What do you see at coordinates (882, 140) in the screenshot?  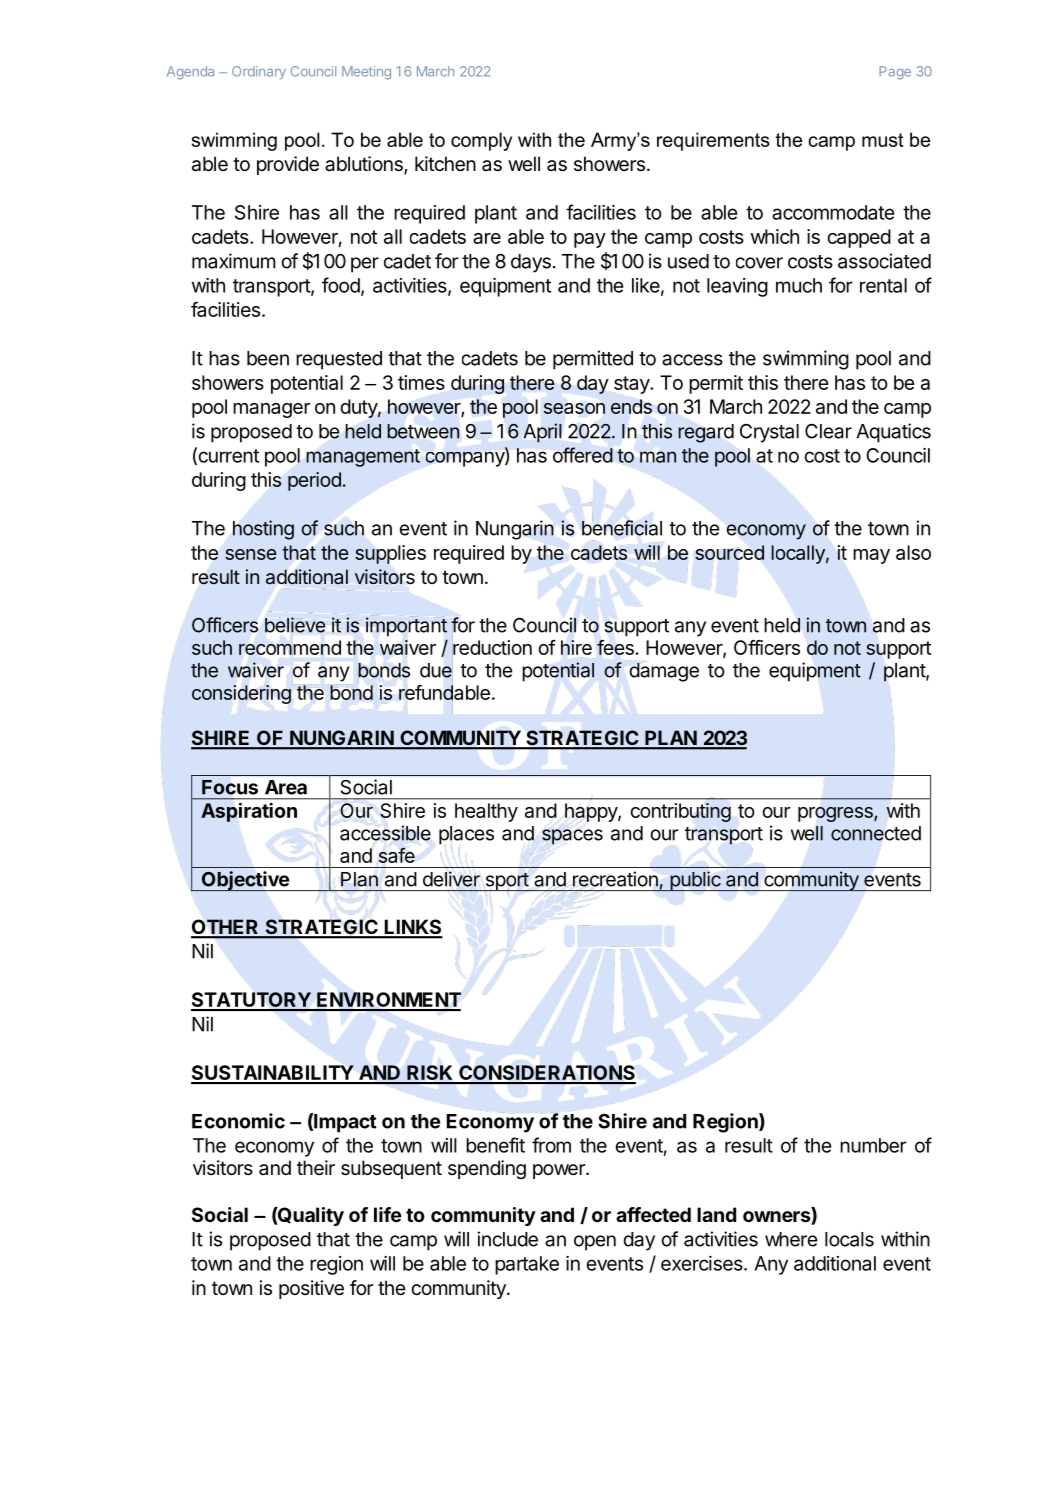 I see `must` at bounding box center [882, 140].
